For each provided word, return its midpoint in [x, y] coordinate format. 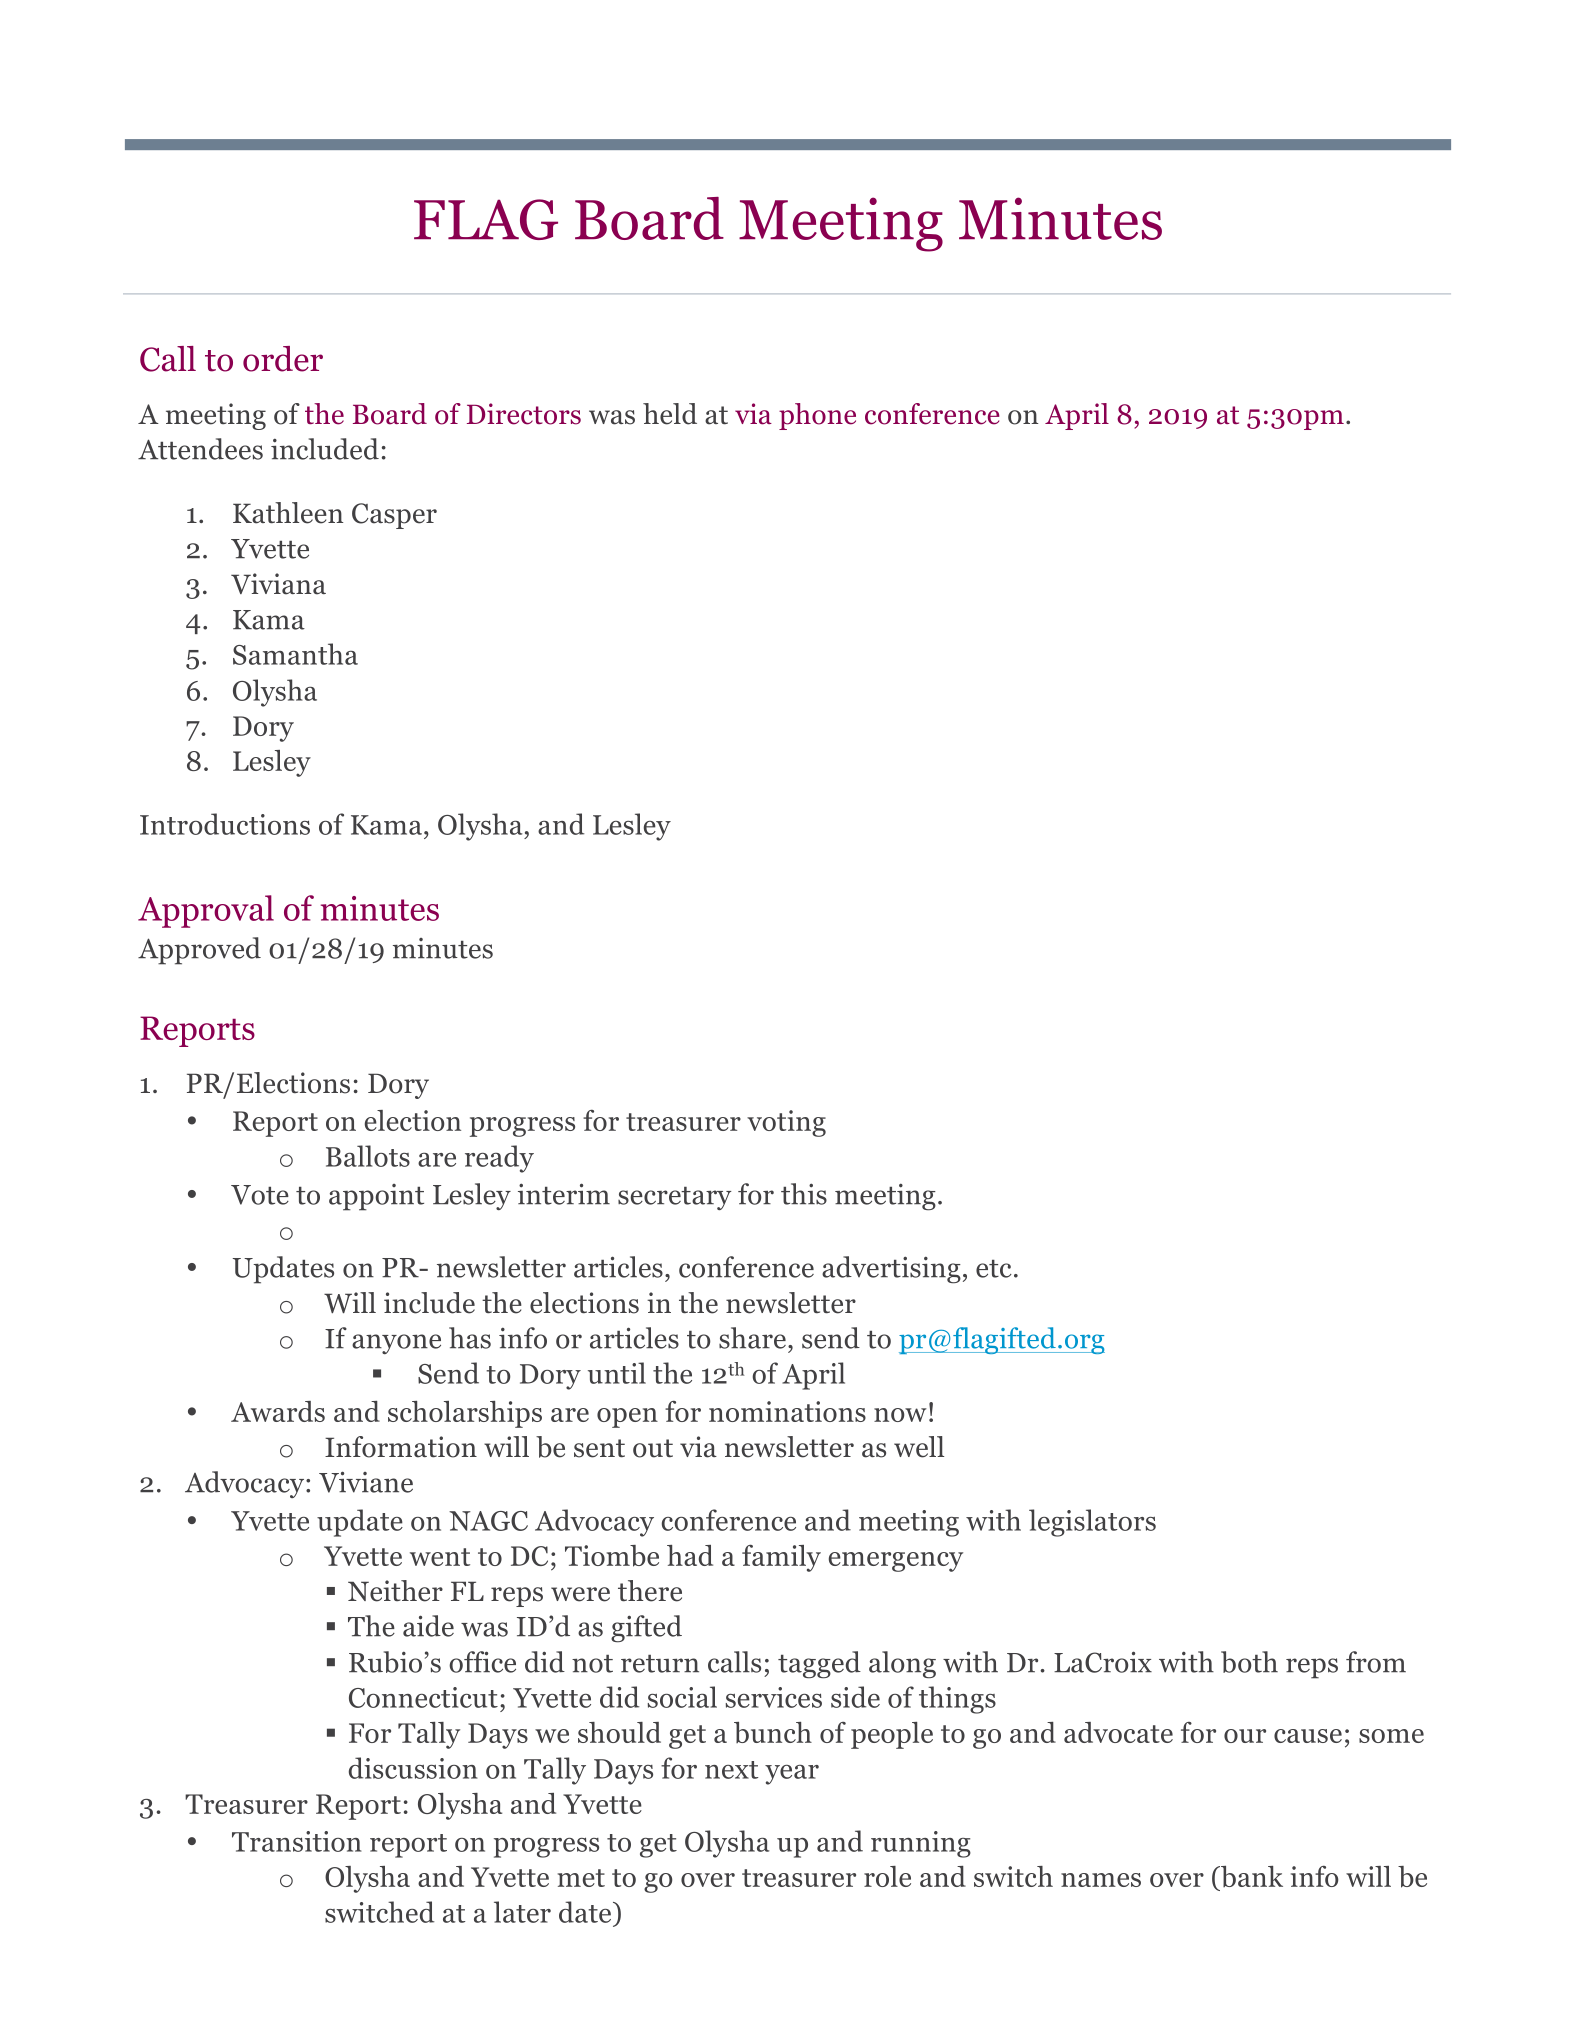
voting [786, 1123]
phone [817, 416]
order [283, 359]
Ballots [368, 1156]
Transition [297, 1841]
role [887, 1876]
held [670, 414]
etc [994, 1269]
